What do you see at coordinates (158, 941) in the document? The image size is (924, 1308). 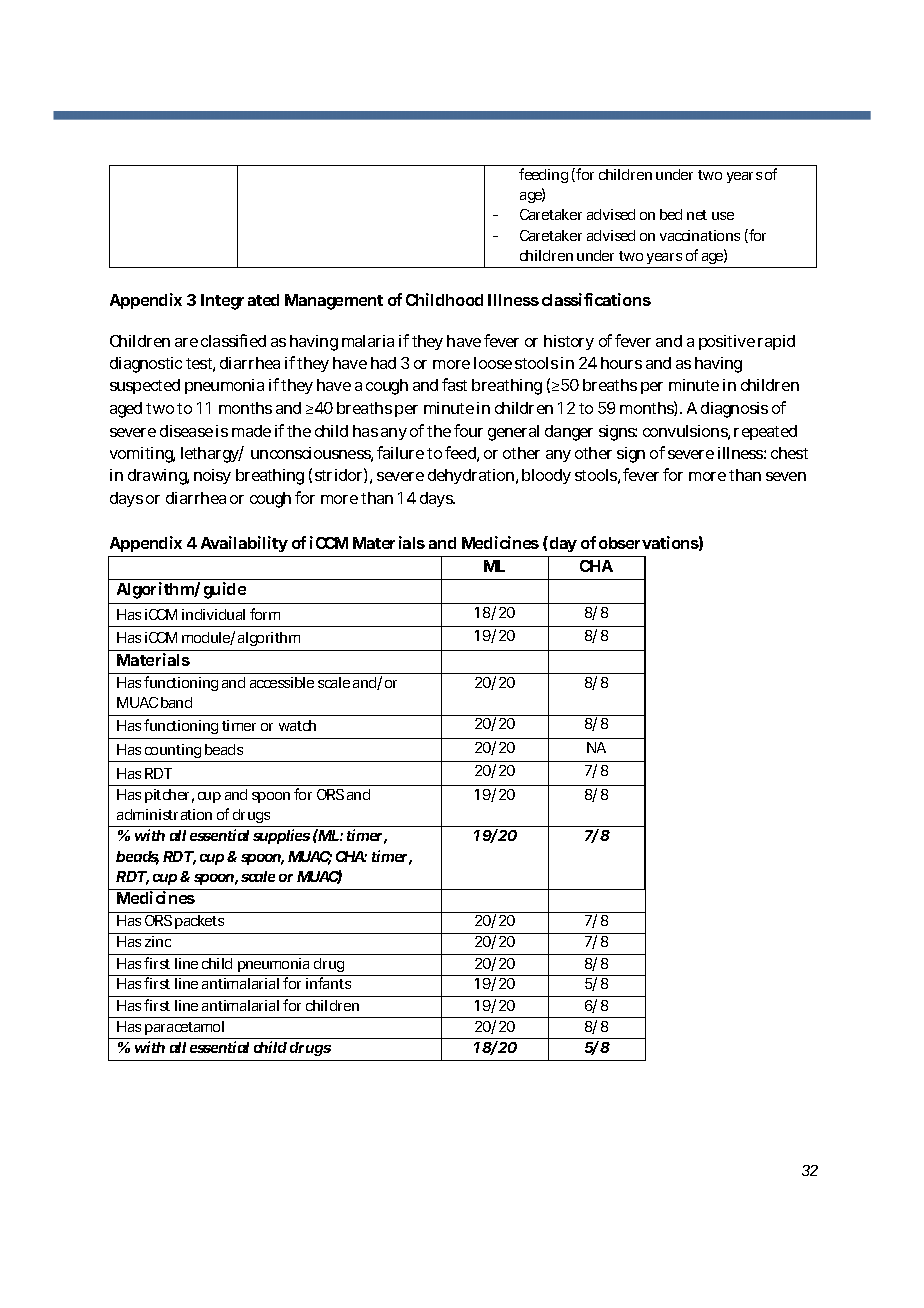 I see `zinc` at bounding box center [158, 941].
